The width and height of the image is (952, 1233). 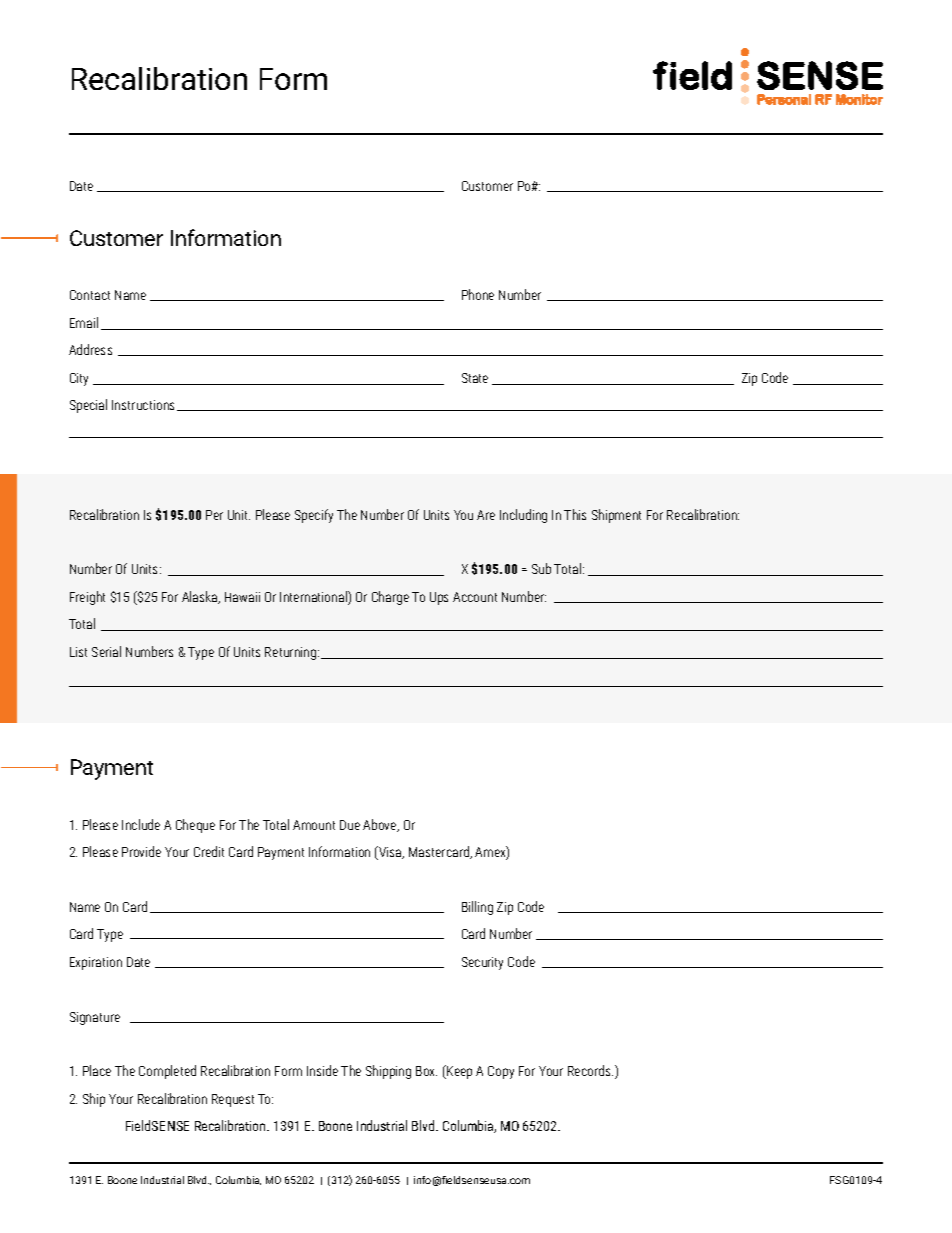 I want to click on Including, so click(x=523, y=516).
